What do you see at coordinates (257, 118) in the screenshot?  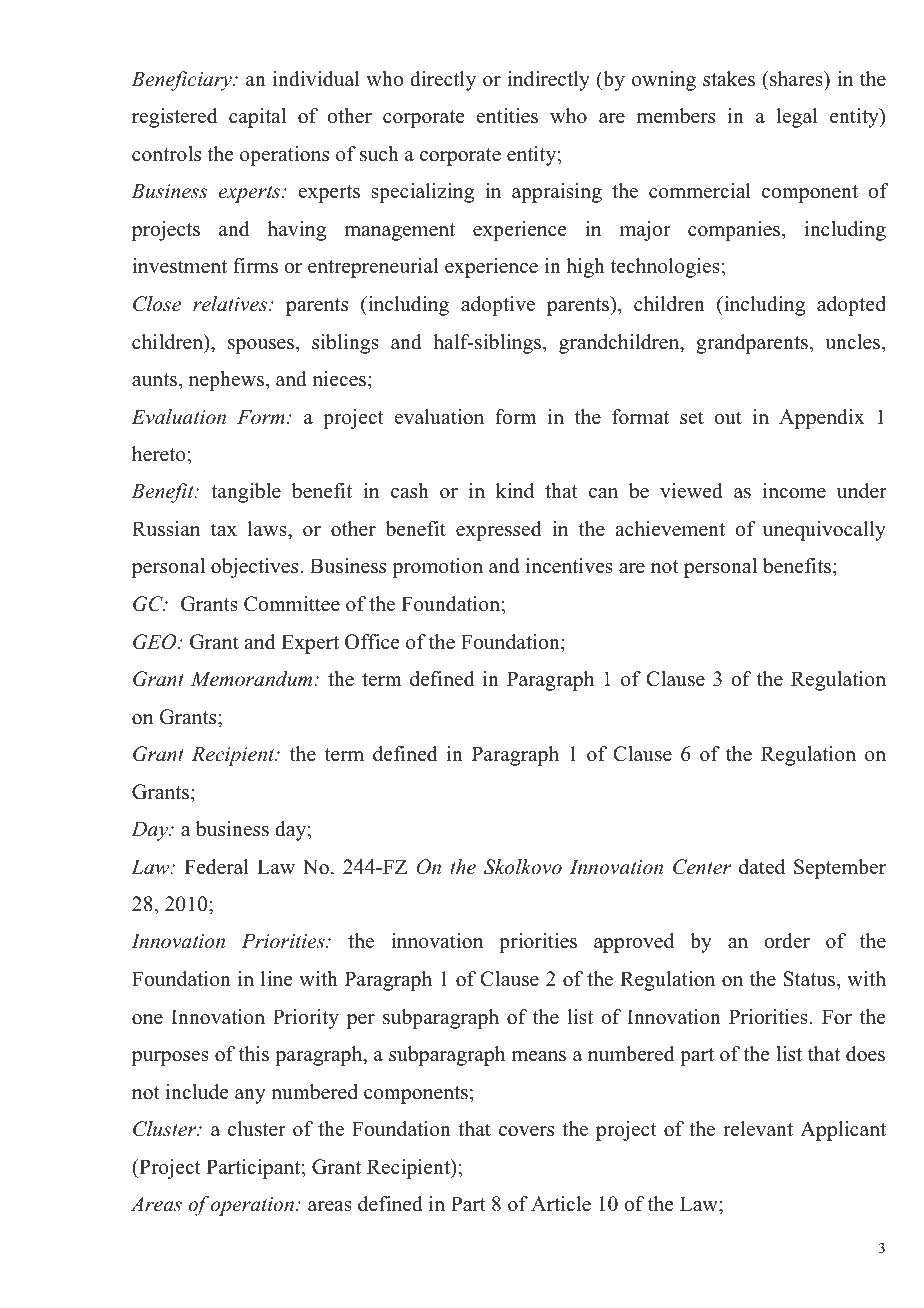 I see `capital` at bounding box center [257, 118].
